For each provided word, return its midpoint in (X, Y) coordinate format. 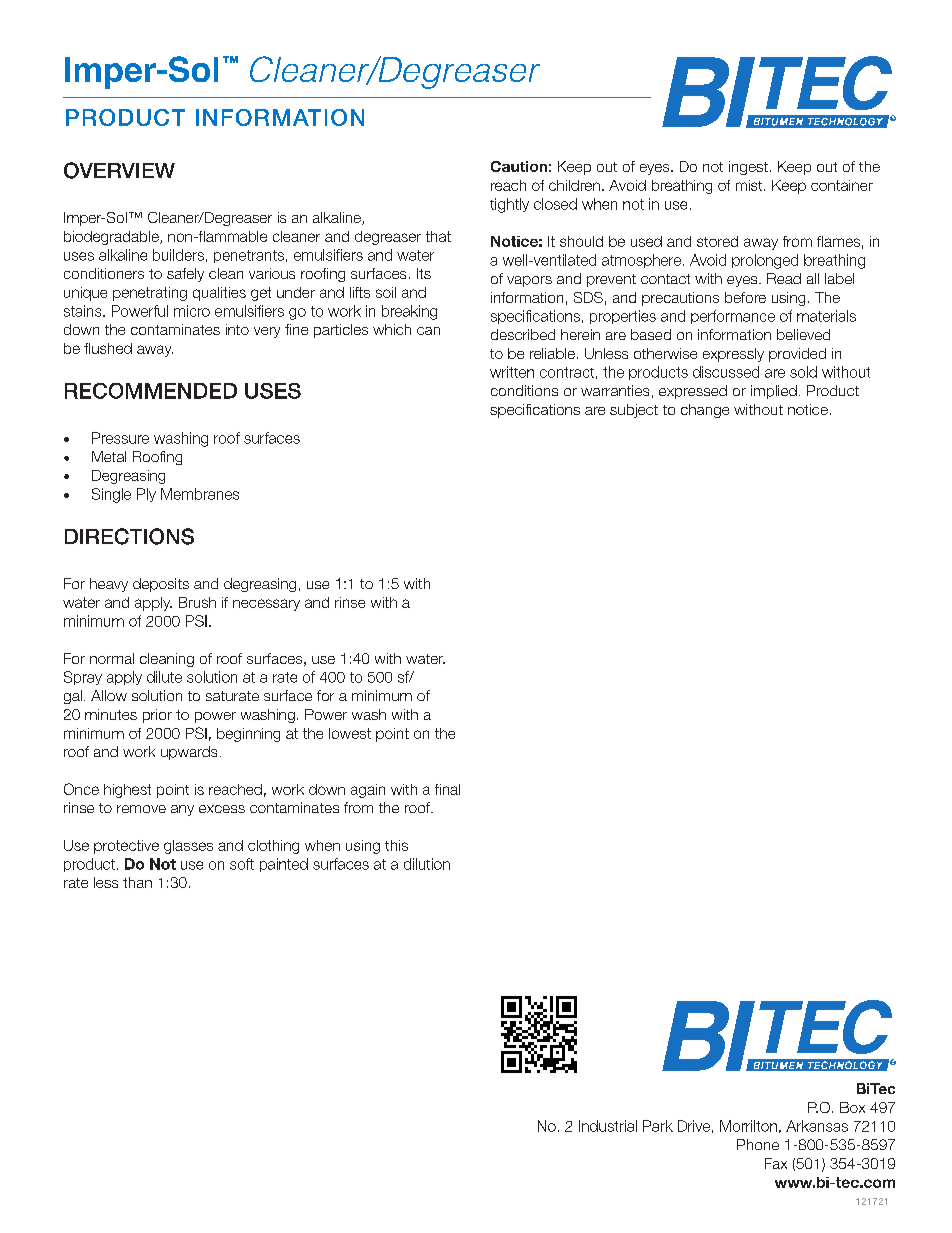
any (182, 810)
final (447, 789)
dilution (427, 864)
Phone (758, 1144)
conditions (524, 390)
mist (750, 185)
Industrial (608, 1126)
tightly (509, 205)
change (705, 411)
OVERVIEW (119, 170)
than (137, 882)
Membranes (200, 494)
